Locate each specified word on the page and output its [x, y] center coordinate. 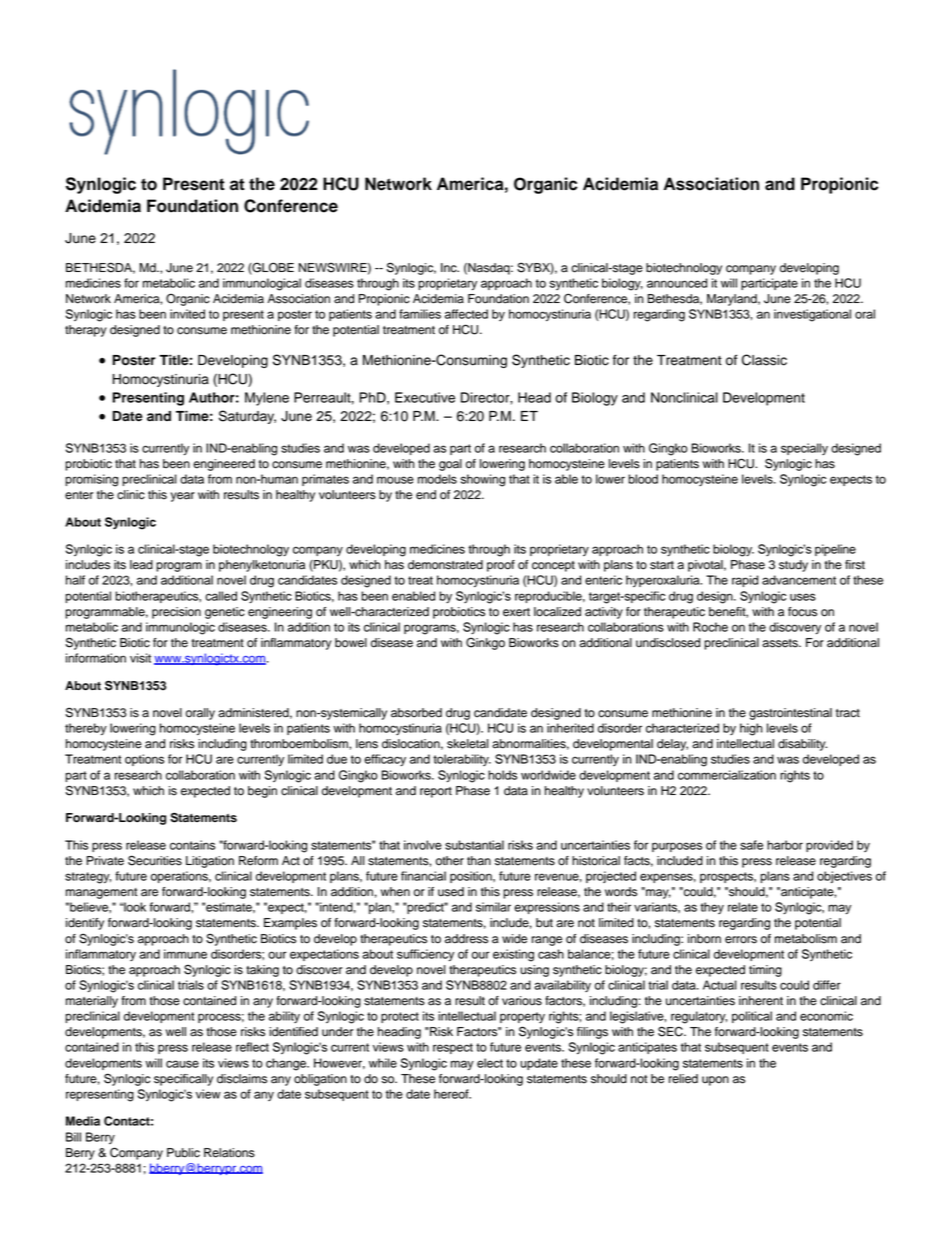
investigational [812, 315]
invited [187, 314]
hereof [452, 1094]
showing [483, 480]
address [466, 939]
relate [743, 907]
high [751, 729]
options [144, 760]
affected [466, 314]
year [183, 497]
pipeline [835, 550]
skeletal [468, 744]
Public [183, 1153]
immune [185, 954]
